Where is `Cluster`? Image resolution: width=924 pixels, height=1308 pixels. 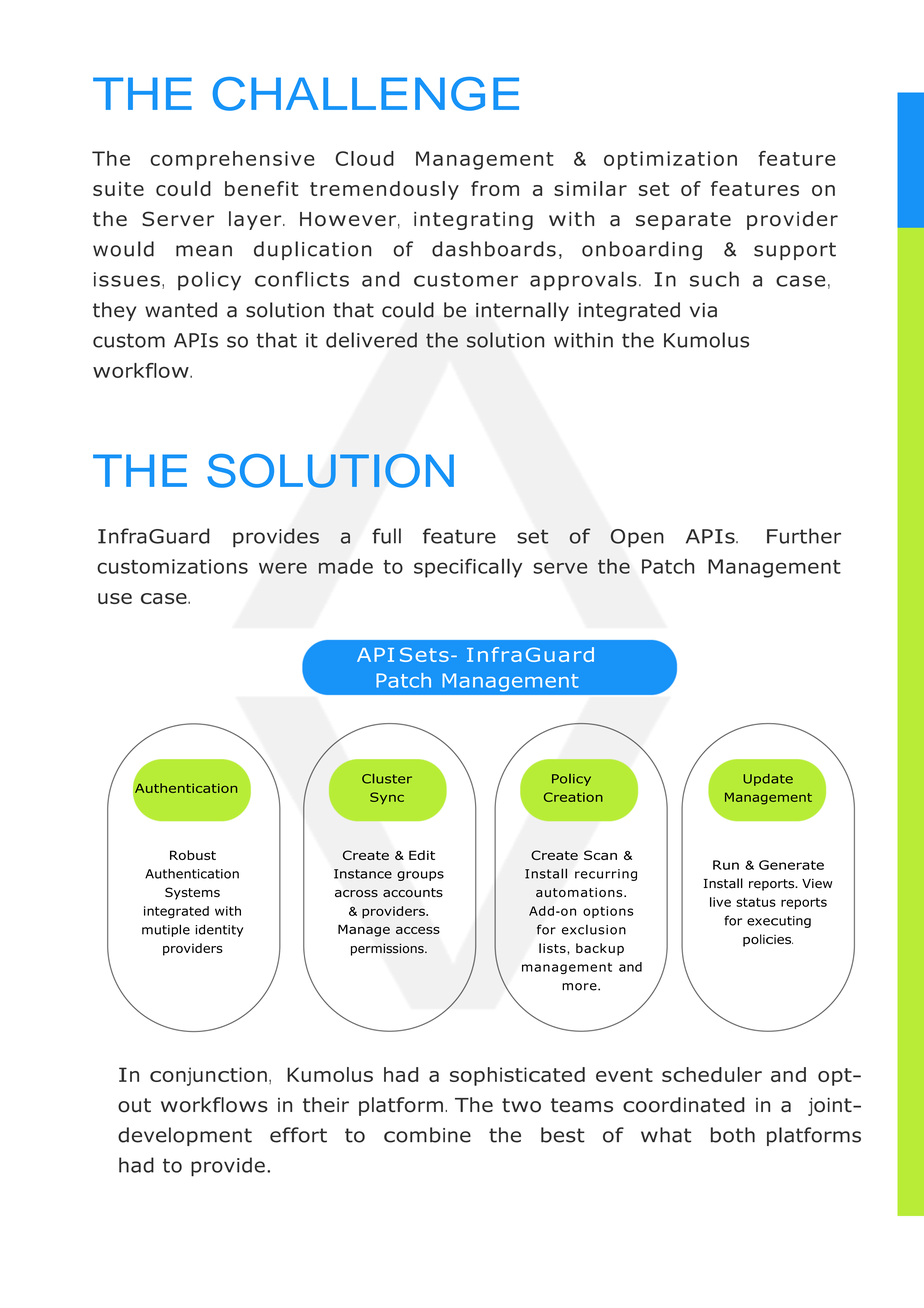
Cluster is located at coordinates (387, 779).
